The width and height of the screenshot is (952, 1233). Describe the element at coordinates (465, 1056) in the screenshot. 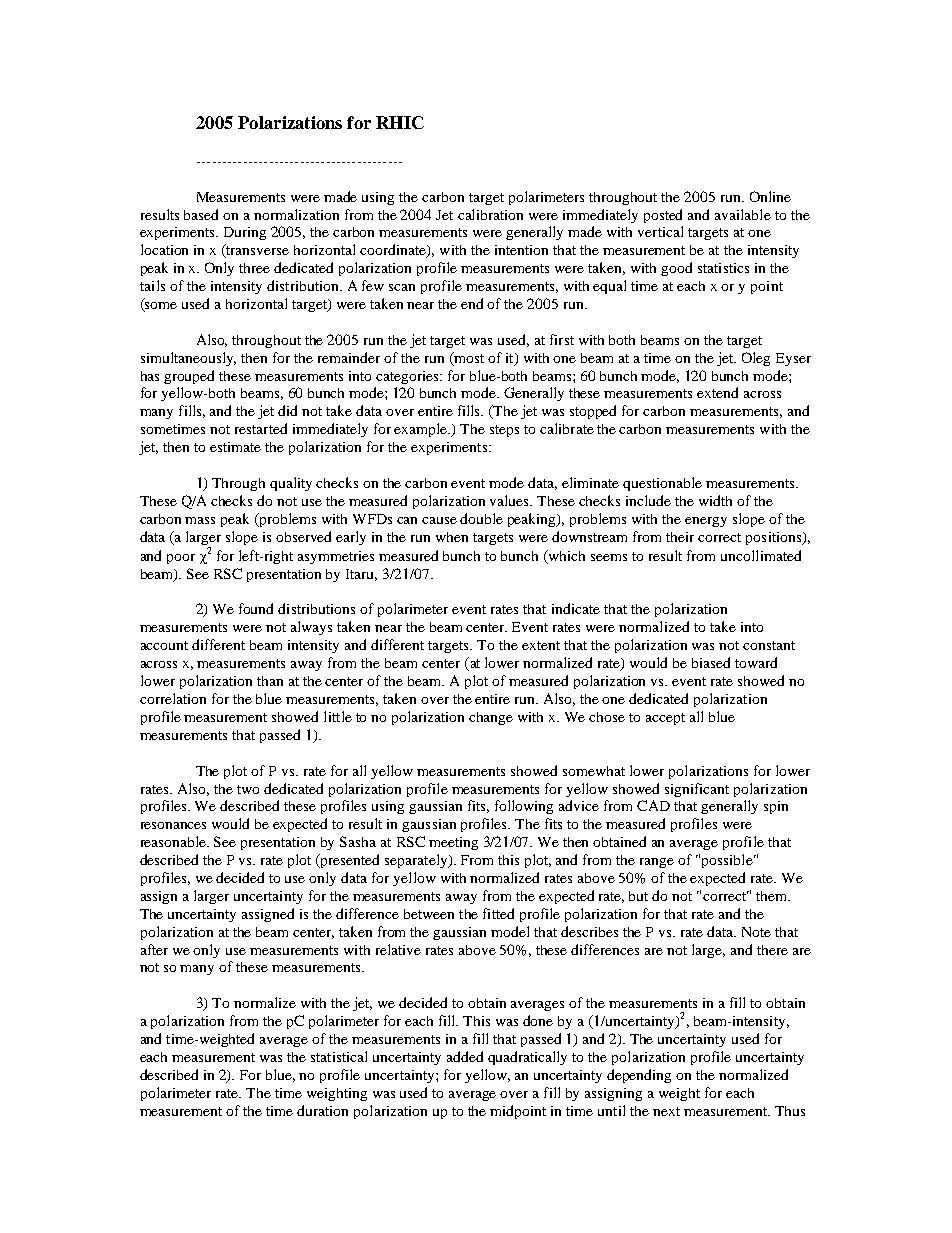

I see `added` at that location.
